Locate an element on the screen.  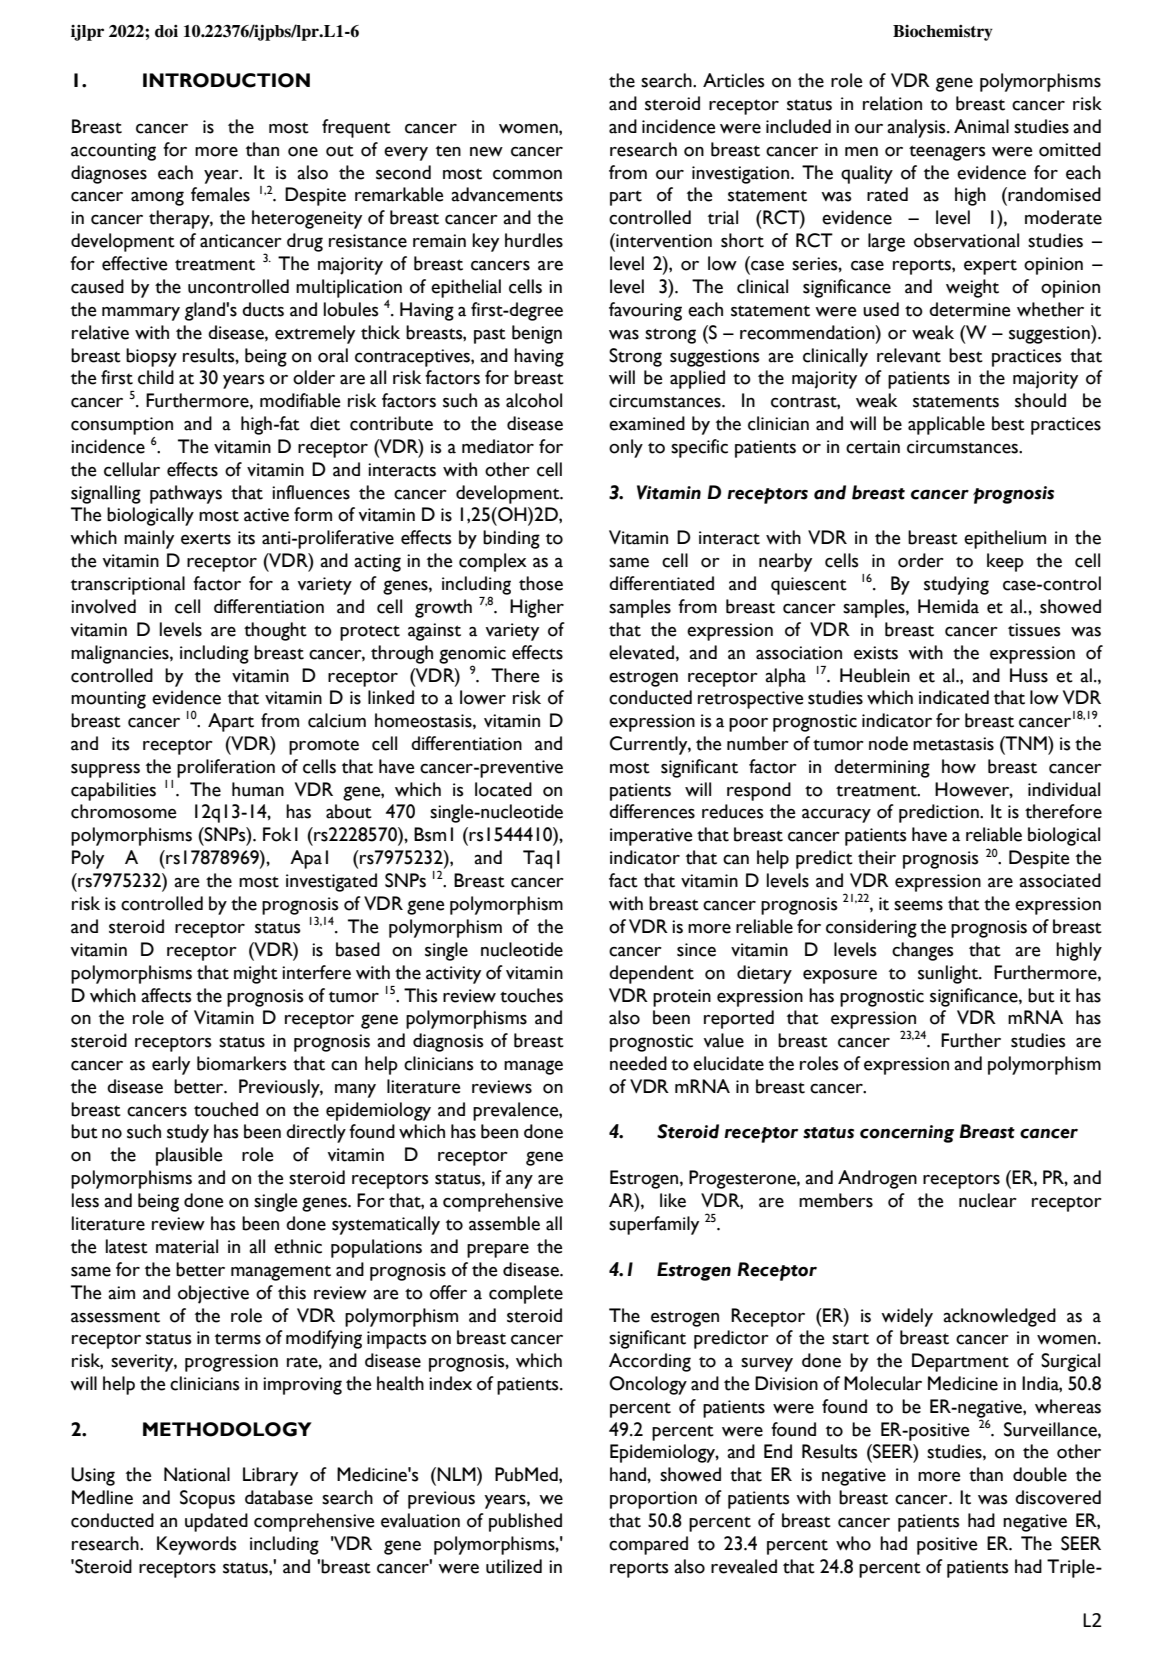
updated is located at coordinates (216, 1522).
